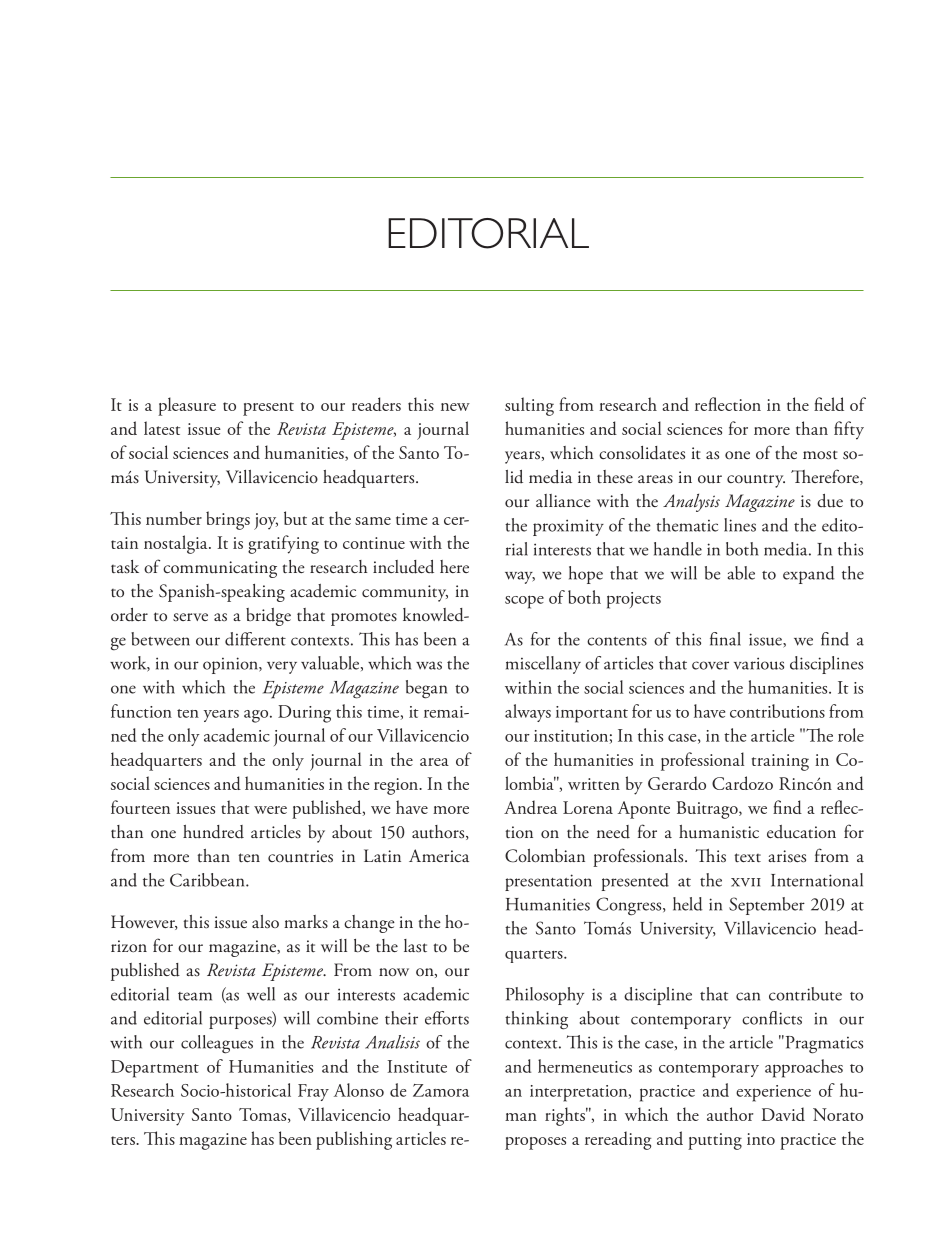 Image resolution: width=952 pixels, height=1233 pixels. What do you see at coordinates (829, 404) in the screenshot?
I see `field` at bounding box center [829, 404].
